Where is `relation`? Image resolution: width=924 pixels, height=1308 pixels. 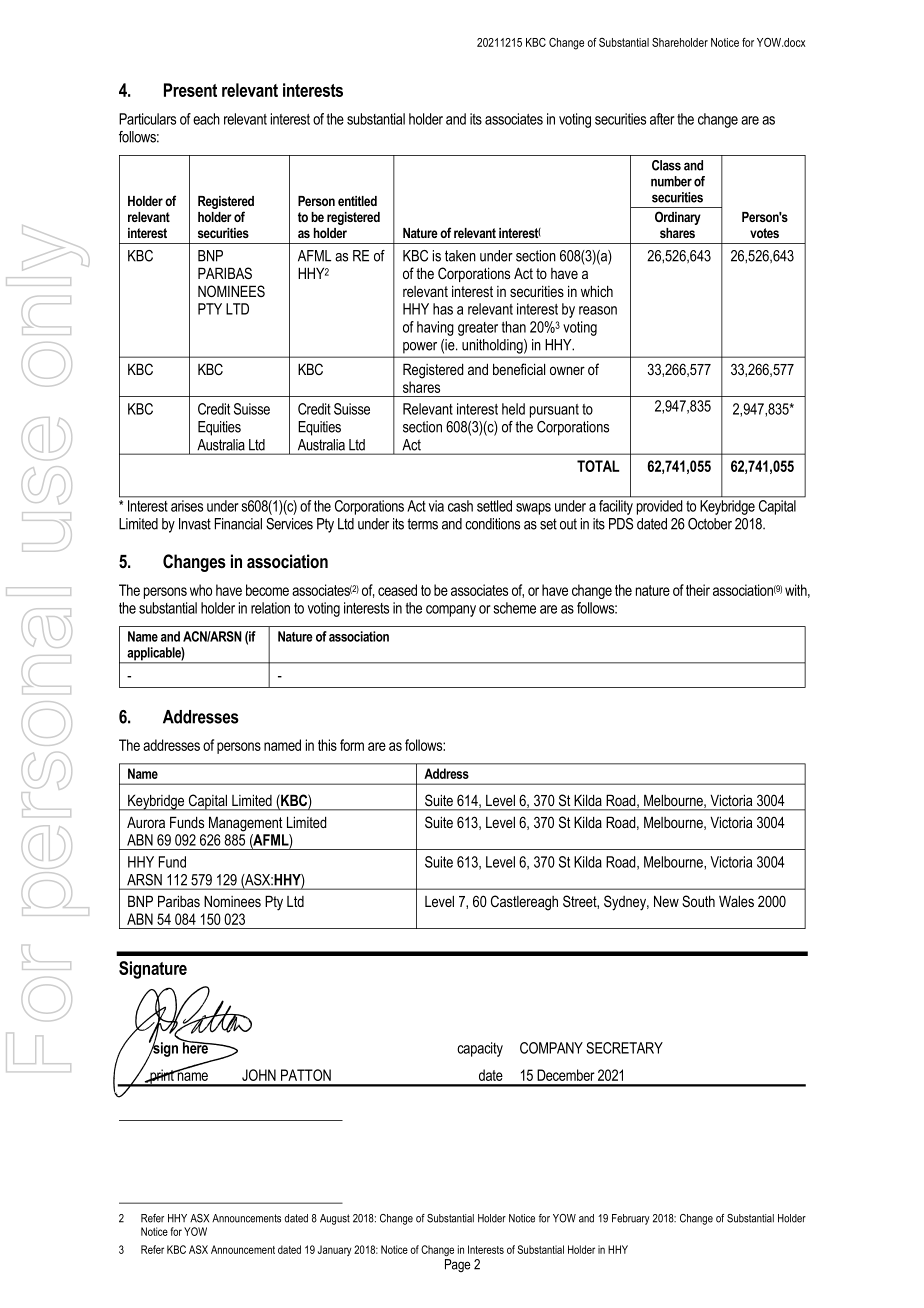 relation is located at coordinates (270, 608).
